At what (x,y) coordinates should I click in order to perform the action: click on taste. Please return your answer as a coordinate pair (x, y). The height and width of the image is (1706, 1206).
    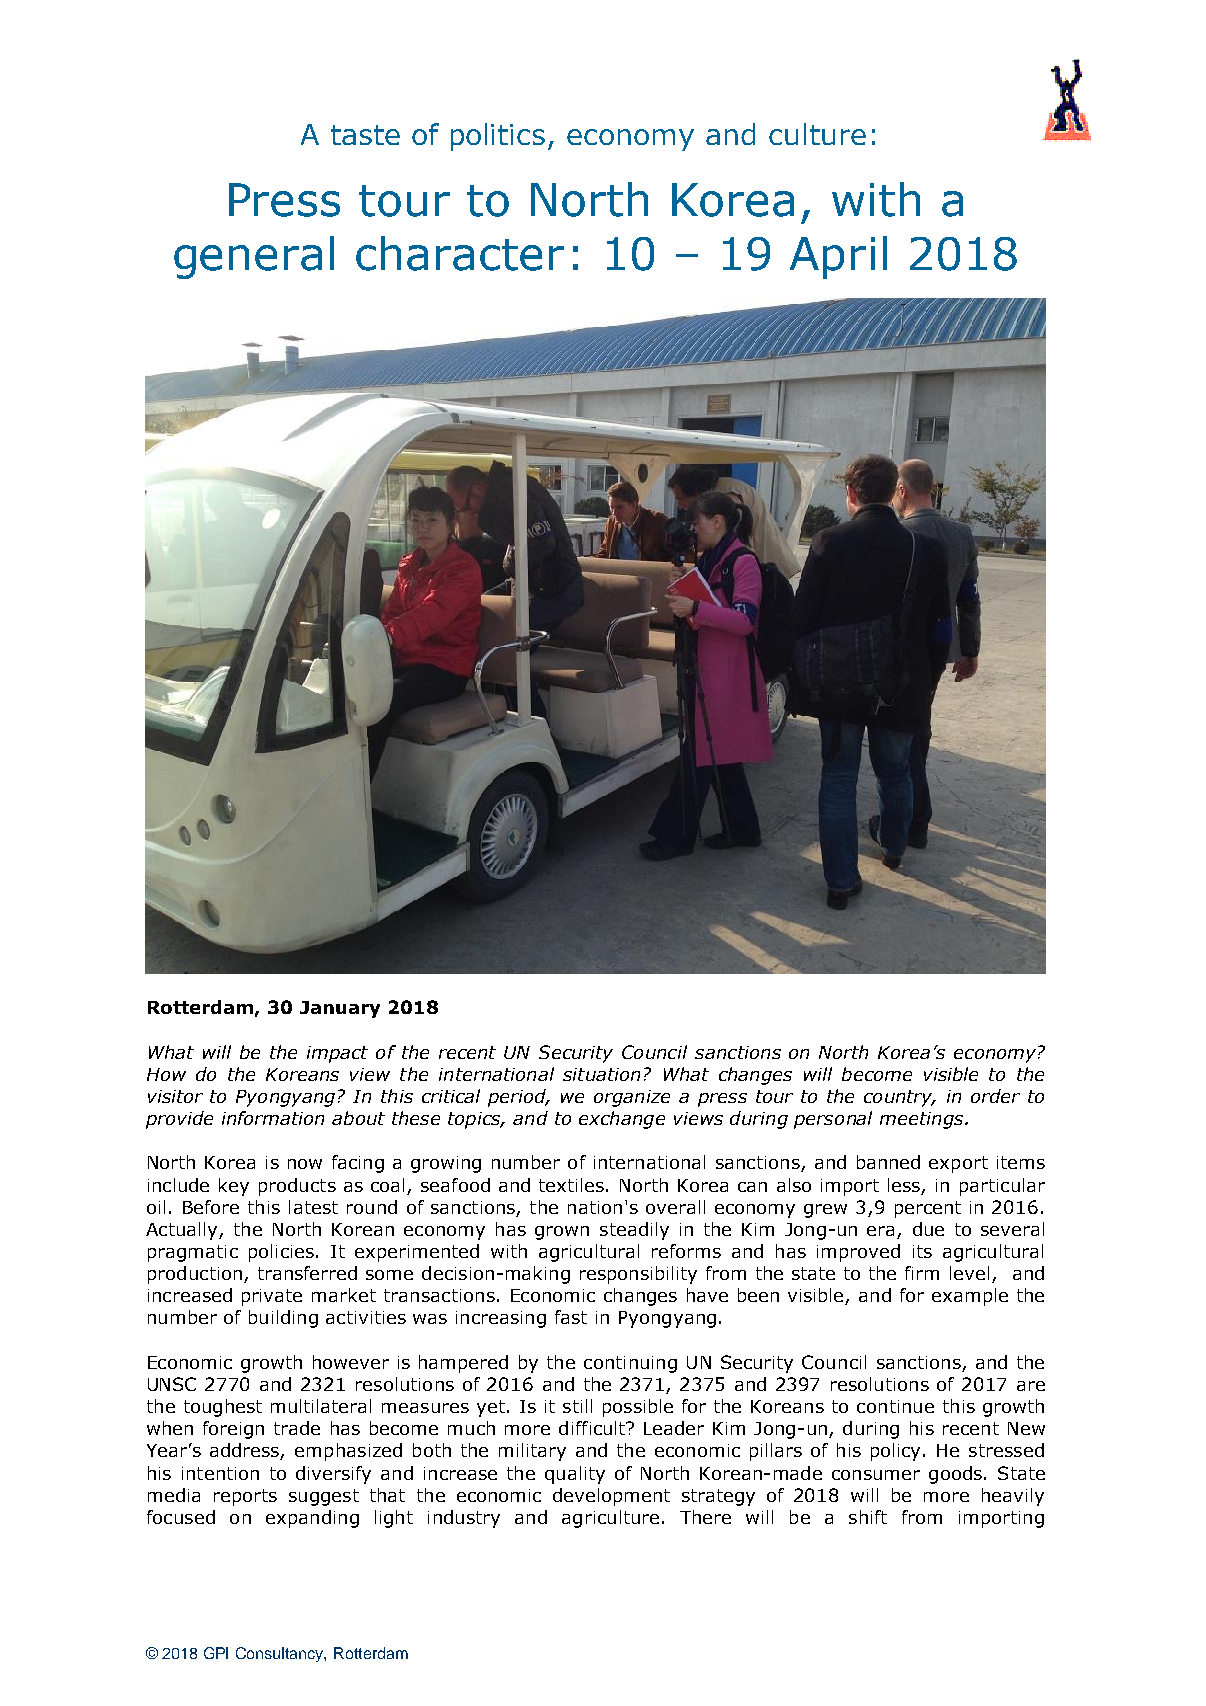
    Looking at the image, I should click on (365, 135).
